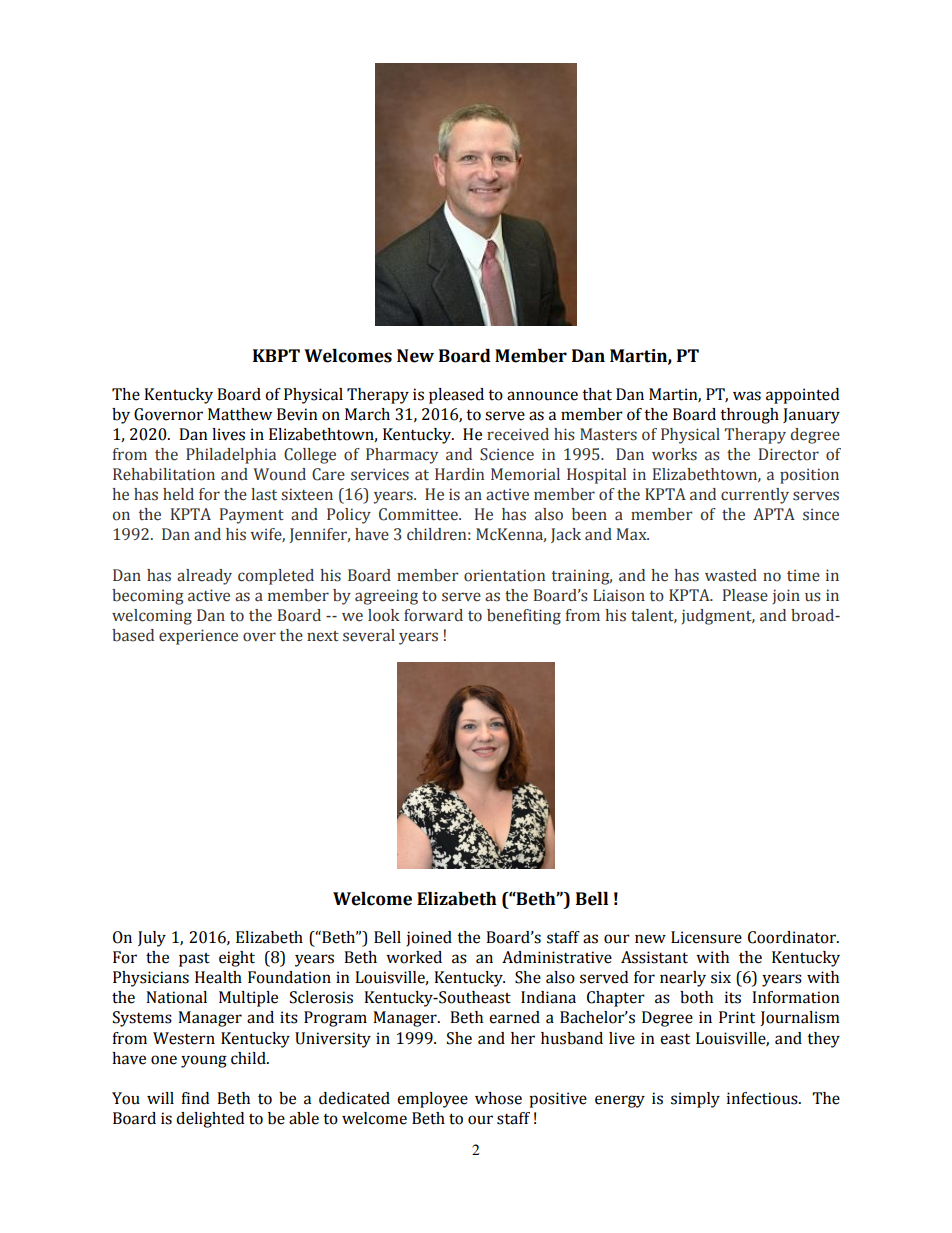 This screenshot has height=1233, width=952. I want to click on received, so click(518, 434).
